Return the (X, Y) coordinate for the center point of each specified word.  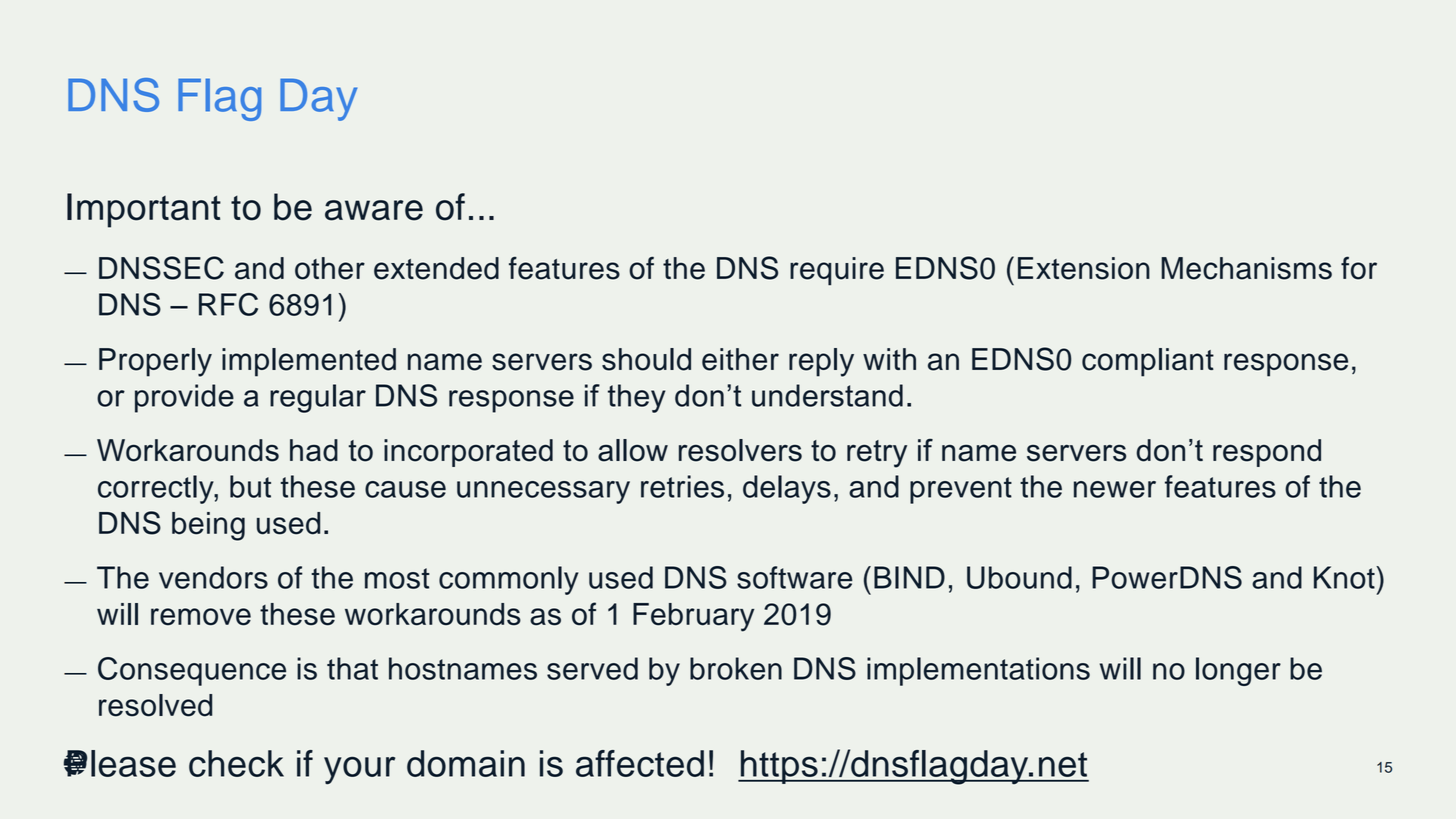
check (236, 763)
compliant (1148, 362)
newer (1115, 489)
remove (201, 617)
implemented (309, 362)
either (740, 359)
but (250, 486)
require (837, 271)
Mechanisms (1247, 268)
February (693, 617)
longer (1238, 671)
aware (374, 210)
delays (787, 489)
